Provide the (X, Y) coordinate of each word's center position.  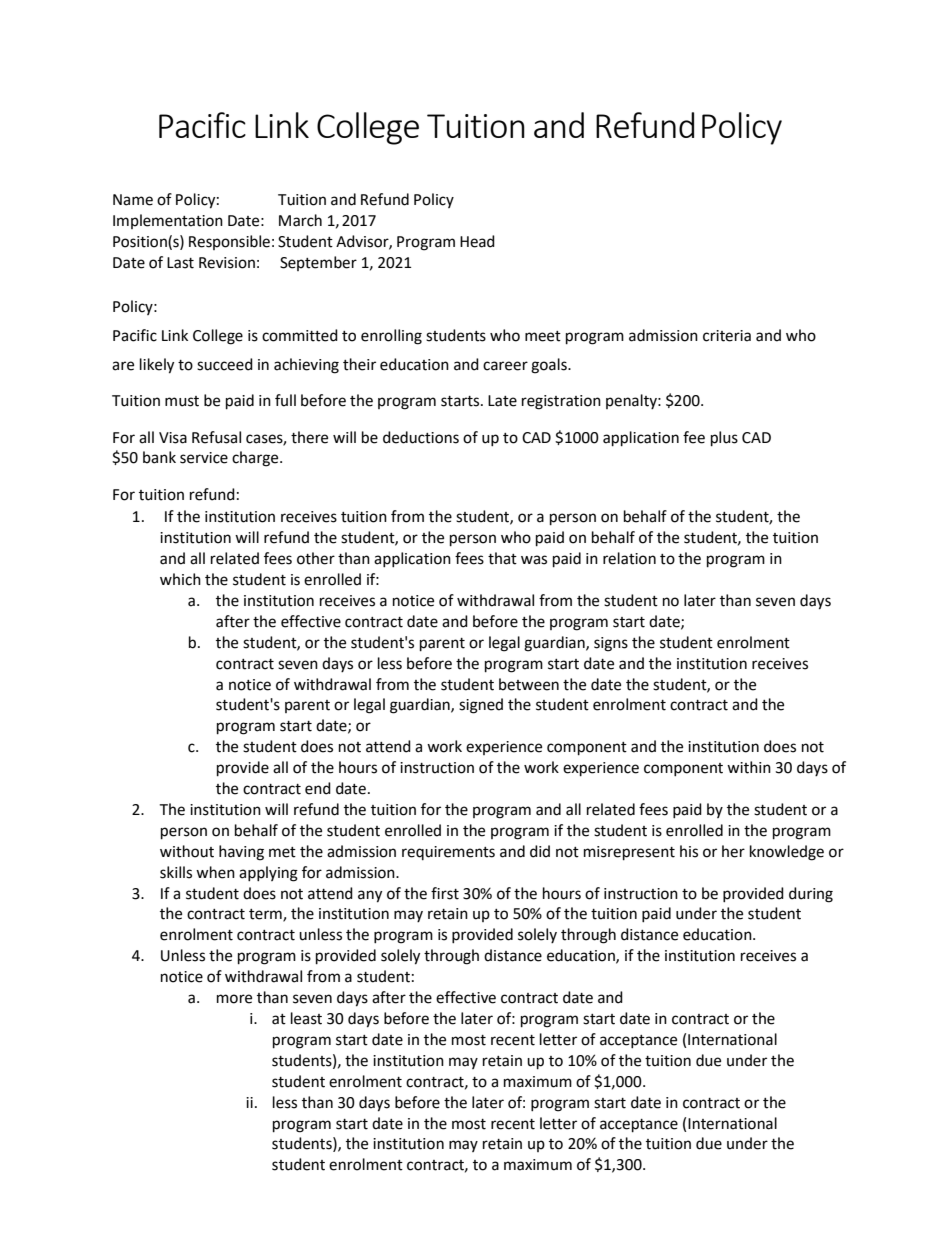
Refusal (216, 437)
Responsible (229, 242)
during (811, 895)
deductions (421, 437)
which (180, 579)
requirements (448, 853)
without (187, 851)
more (234, 999)
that (502, 558)
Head (477, 241)
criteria (727, 336)
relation (629, 558)
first (445, 893)
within (749, 767)
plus (724, 439)
